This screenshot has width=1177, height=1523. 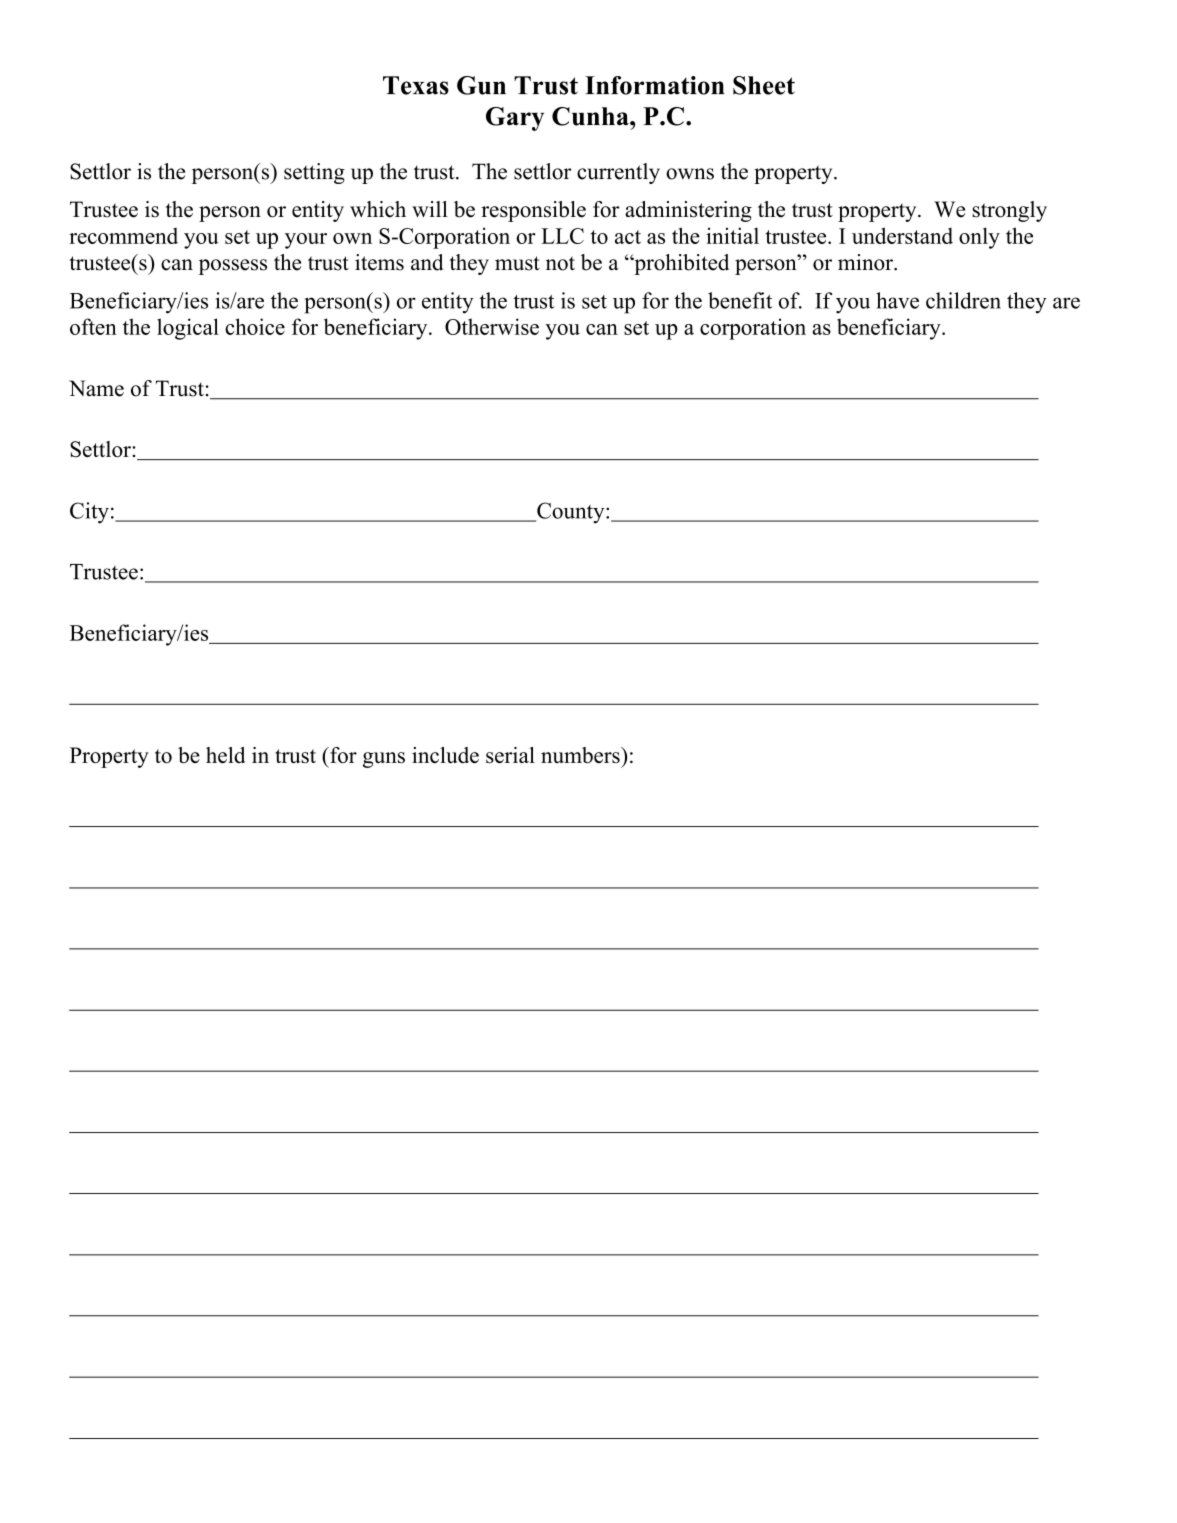 What do you see at coordinates (963, 300) in the screenshot?
I see `children` at bounding box center [963, 300].
